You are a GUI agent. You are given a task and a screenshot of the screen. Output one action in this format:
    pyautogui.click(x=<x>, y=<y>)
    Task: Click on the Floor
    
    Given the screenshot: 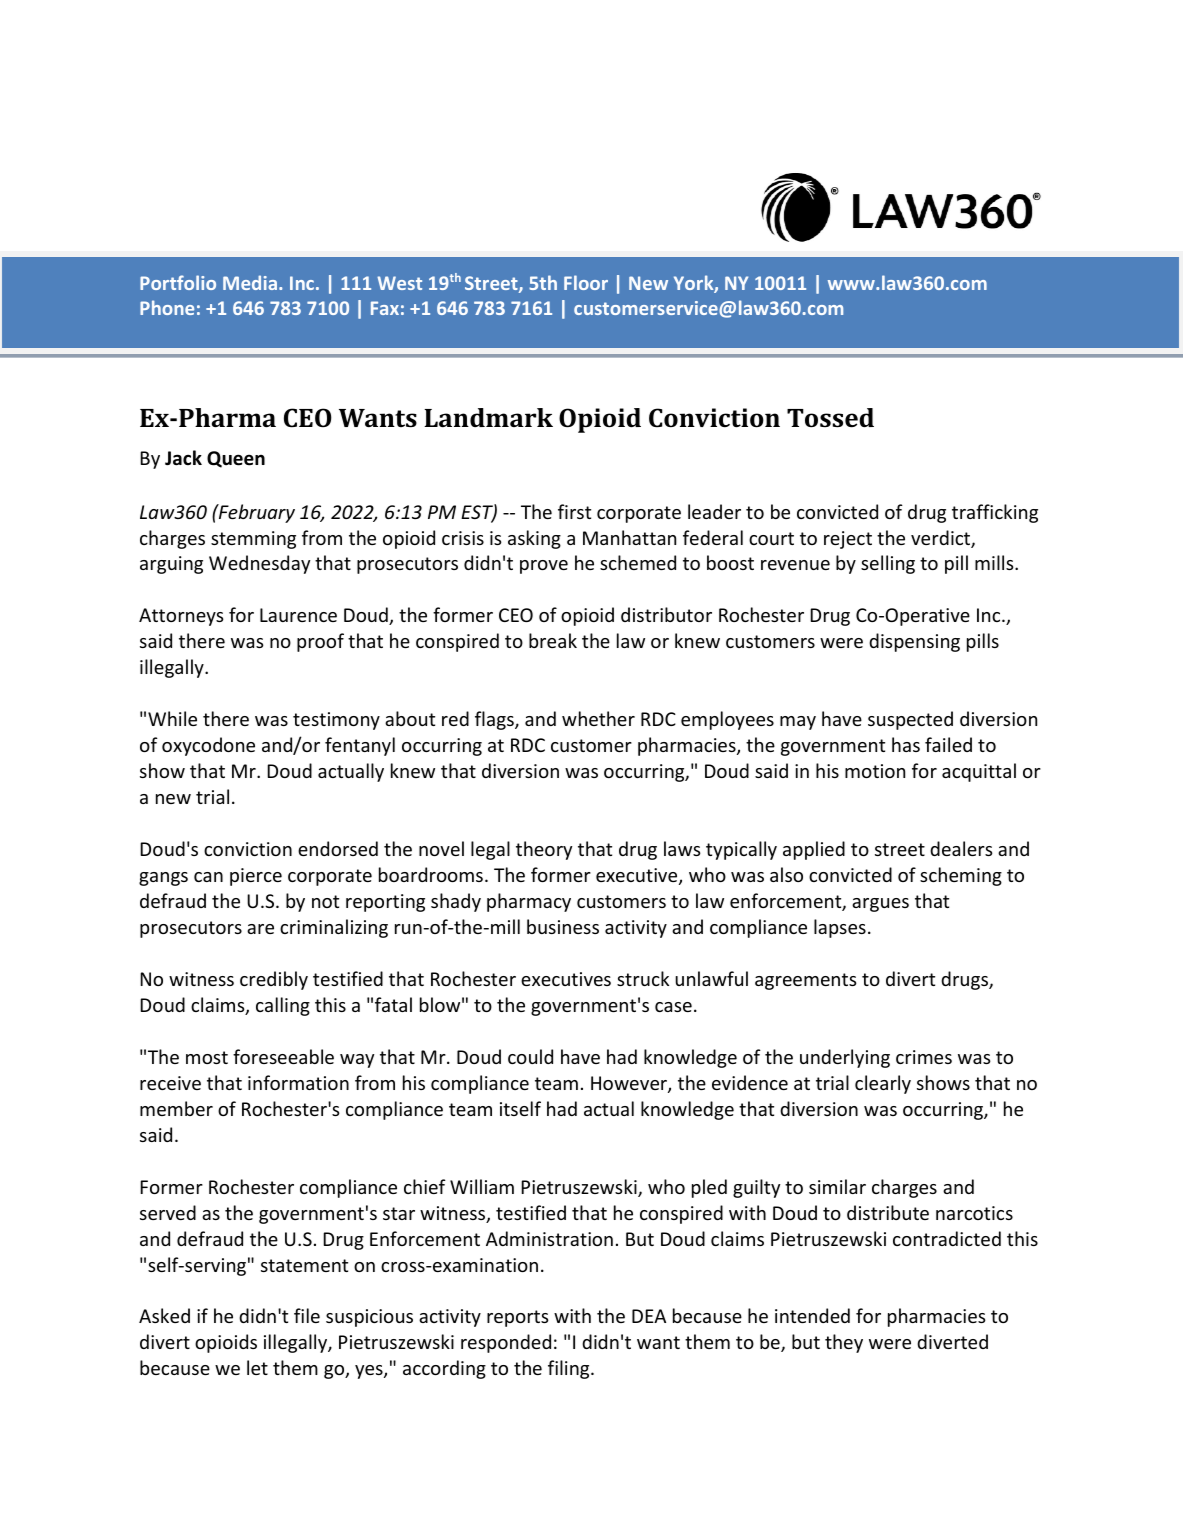 What is the action you would take?
    pyautogui.click(x=586, y=282)
